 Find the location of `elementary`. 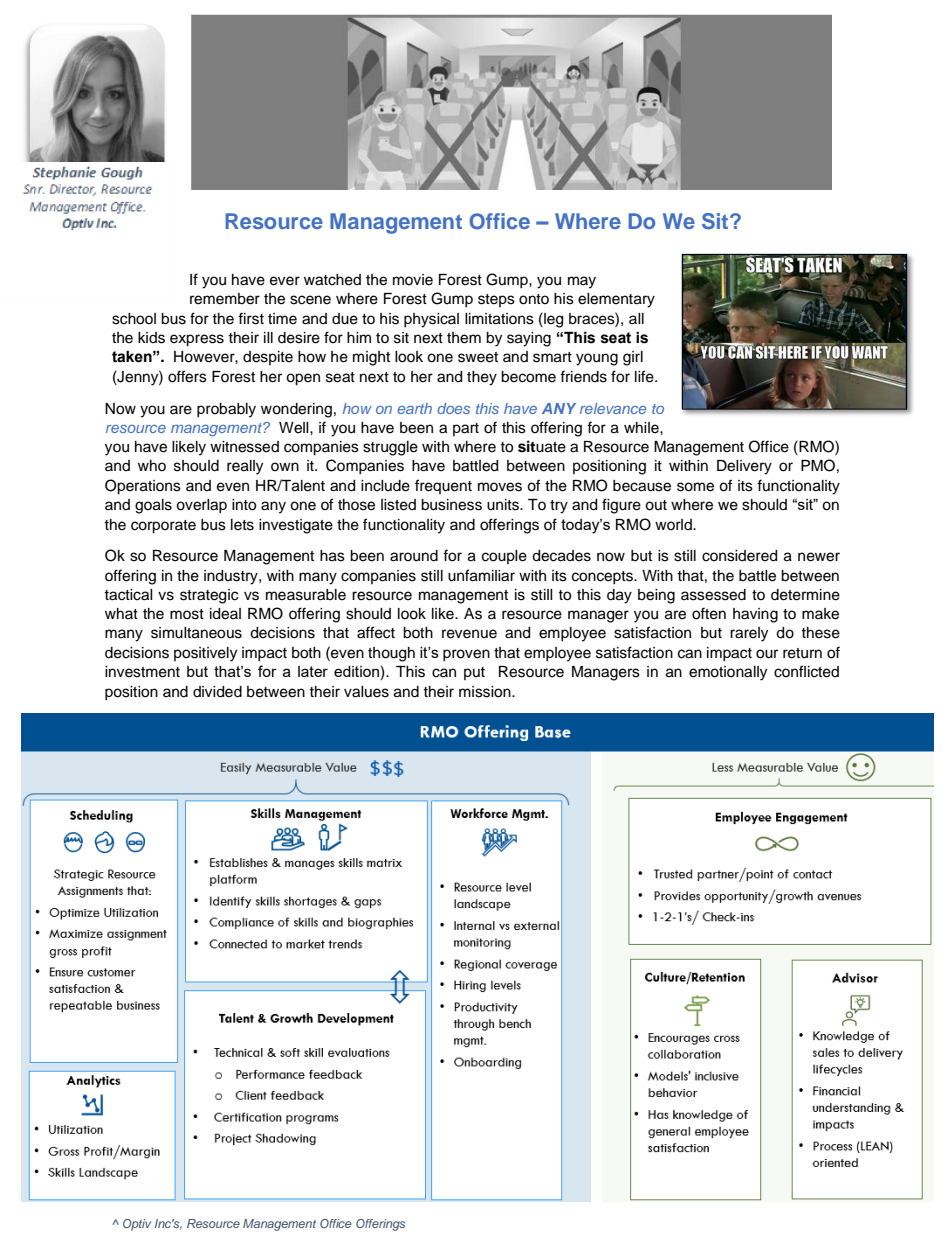

elementary is located at coordinates (616, 300).
